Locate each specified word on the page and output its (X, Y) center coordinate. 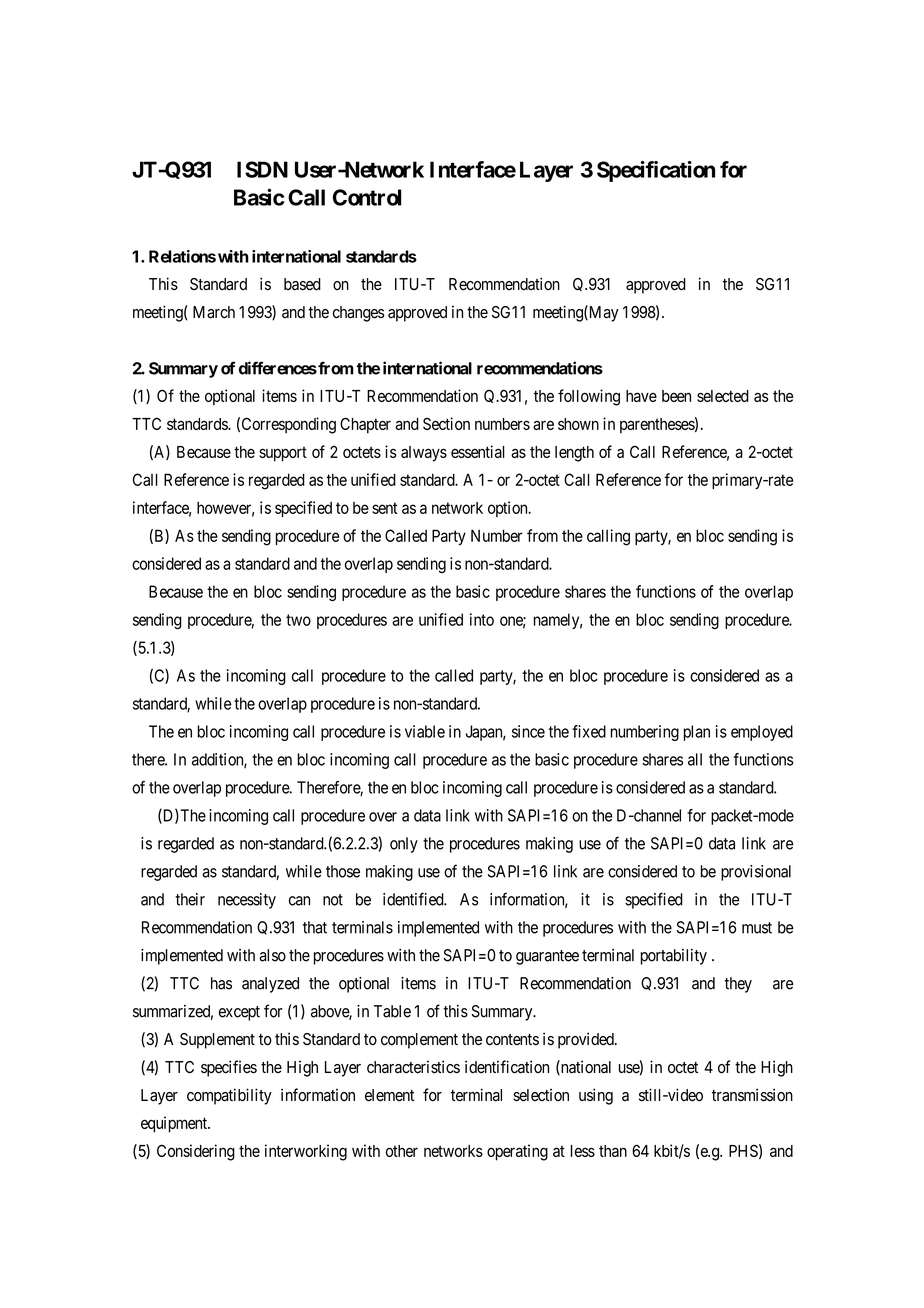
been (676, 396)
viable (425, 731)
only (404, 845)
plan (696, 733)
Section (446, 423)
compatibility (229, 1096)
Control (367, 197)
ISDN (262, 169)
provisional (756, 873)
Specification (656, 171)
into (482, 619)
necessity (247, 901)
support (283, 454)
